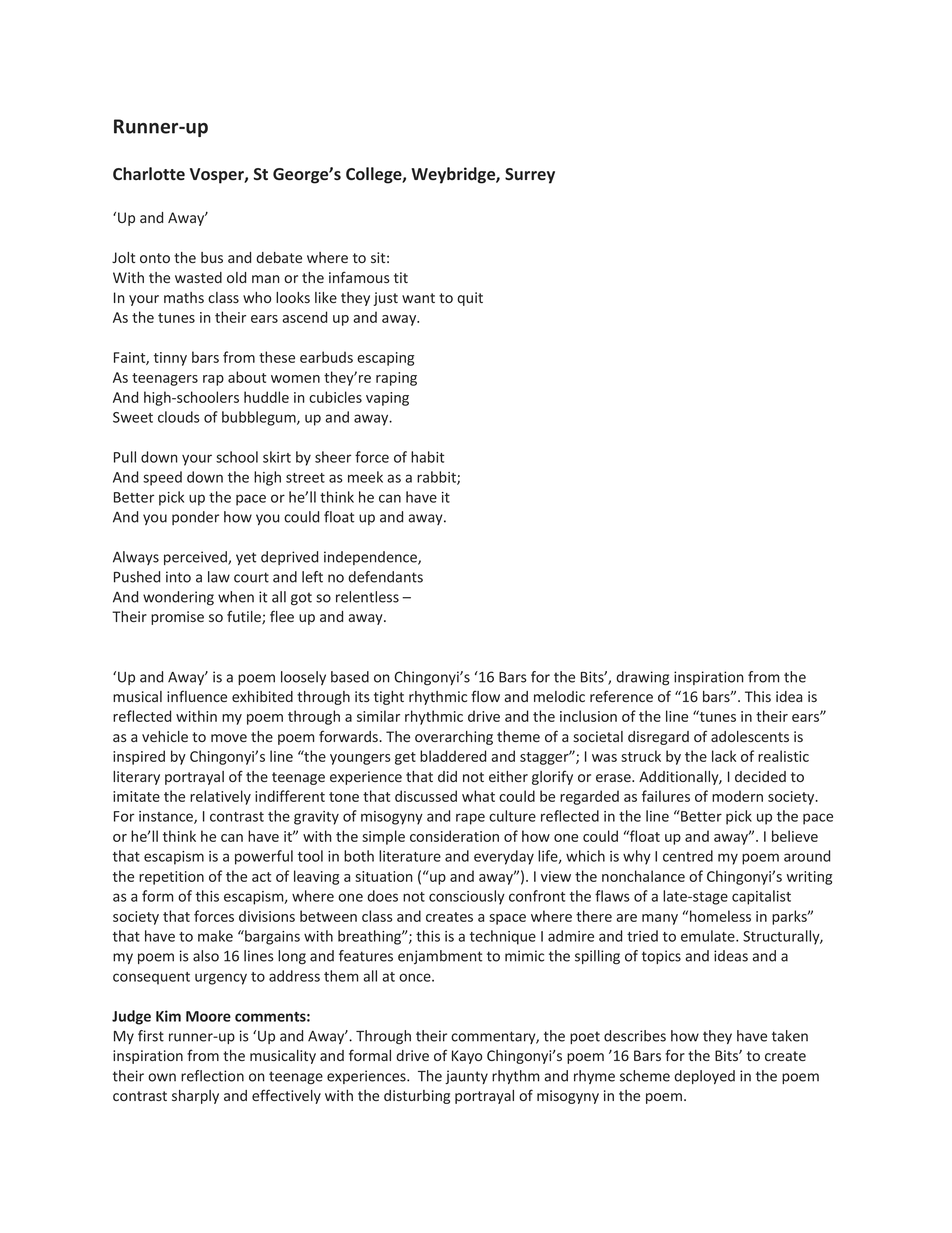 This screenshot has height=1233, width=952. Describe the element at coordinates (642, 678) in the screenshot. I see `drawing` at that location.
